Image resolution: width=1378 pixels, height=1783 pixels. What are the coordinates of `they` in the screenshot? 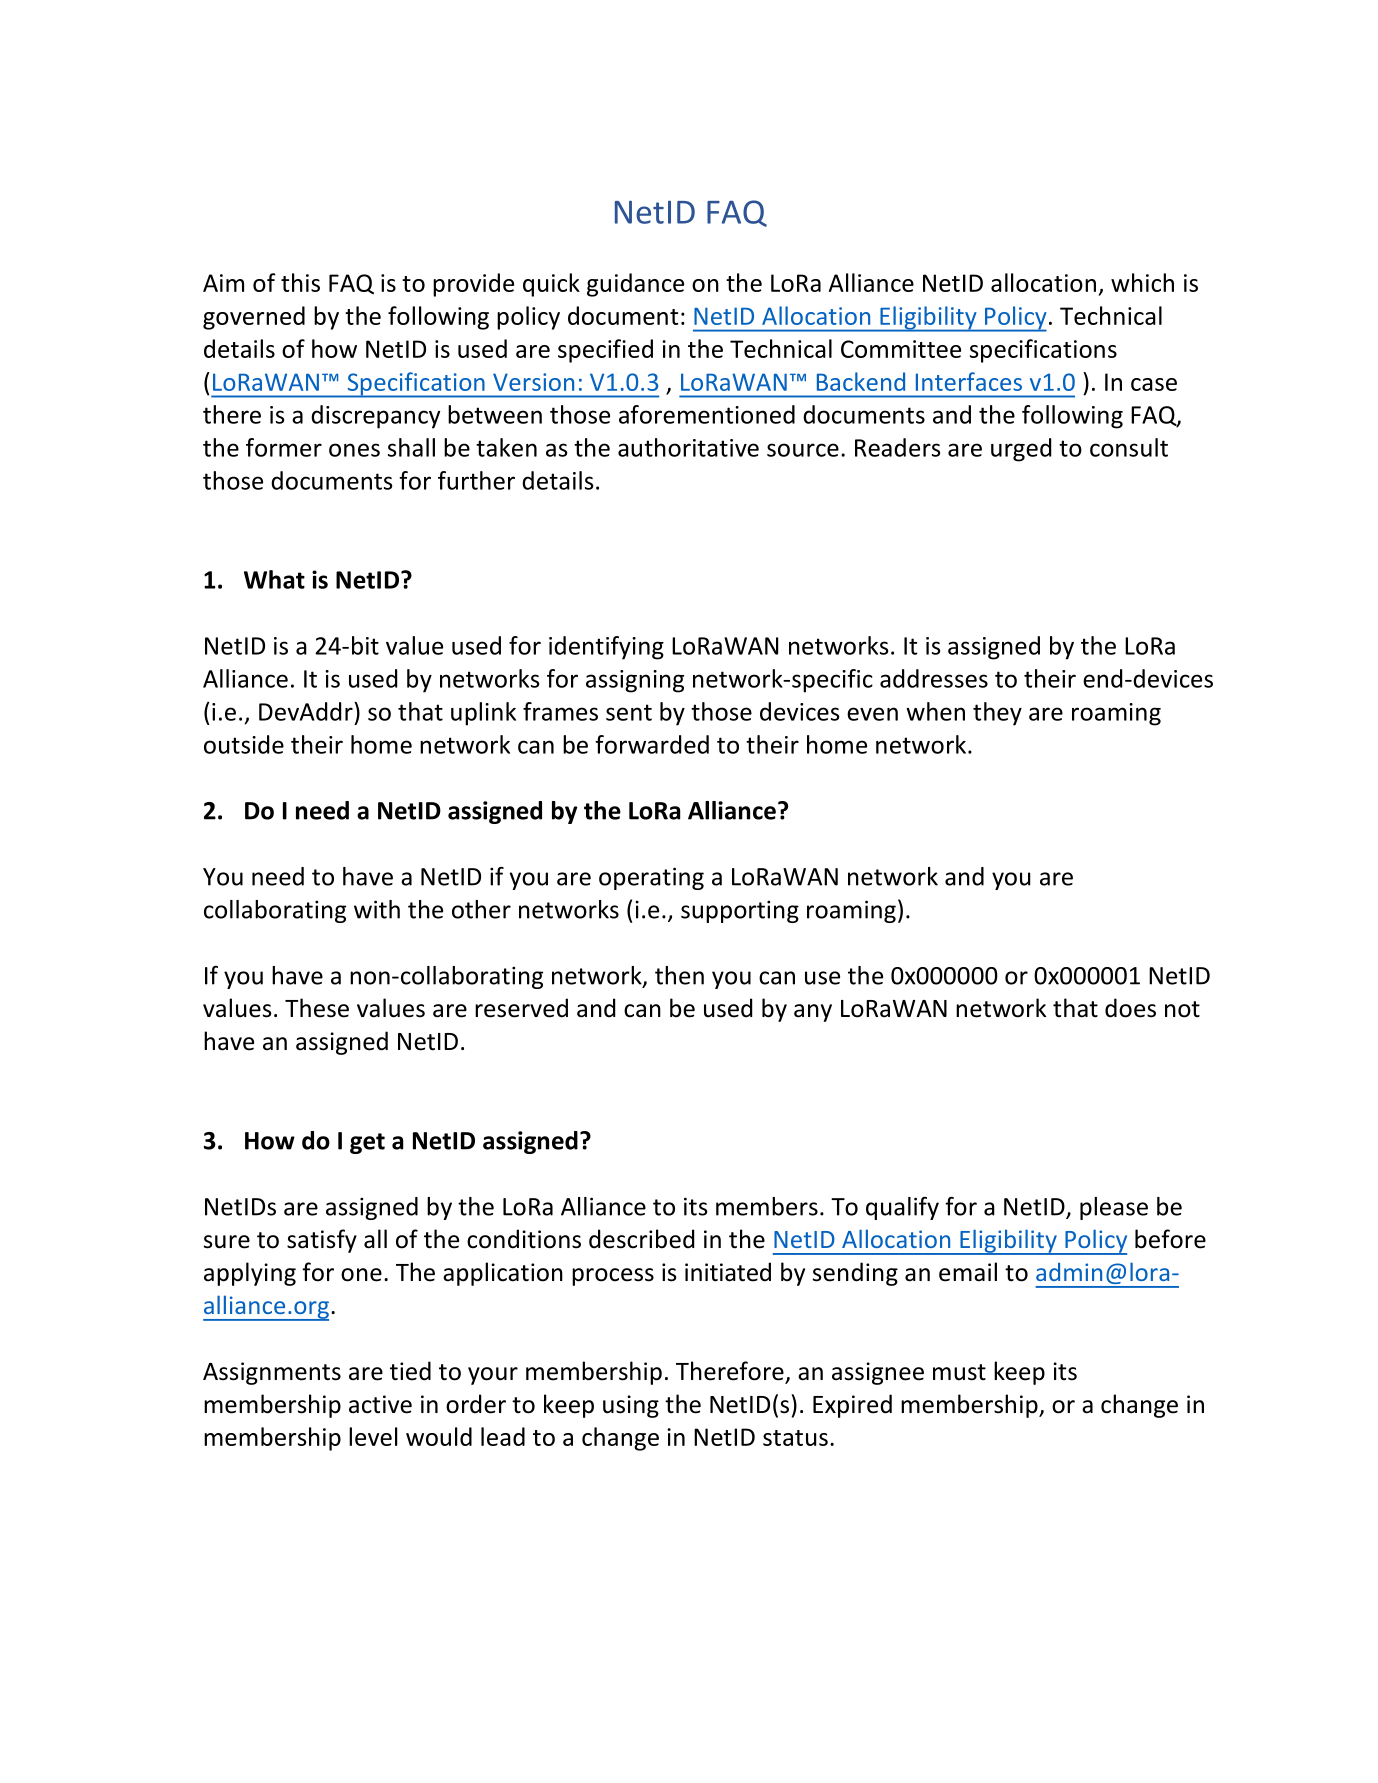 It's located at (997, 714).
